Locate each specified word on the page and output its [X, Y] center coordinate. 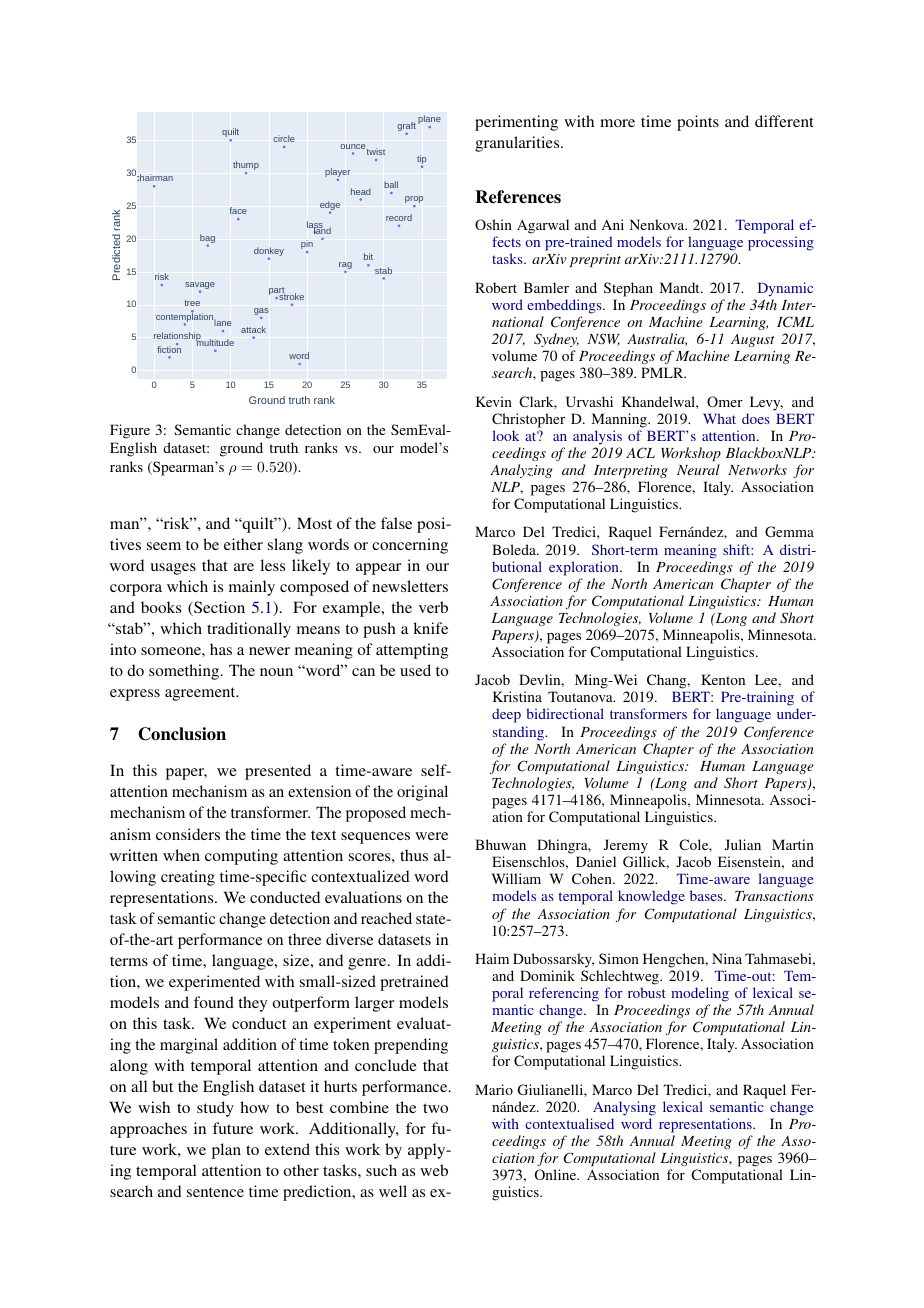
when [181, 855]
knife [430, 628]
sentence [215, 1192]
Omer [725, 401]
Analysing [623, 1110]
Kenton [723, 679]
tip [421, 161]
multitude [215, 341]
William [516, 878]
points [698, 123]
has [221, 649]
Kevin [494, 401]
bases [707, 895]
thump [246, 167]
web [434, 1170]
